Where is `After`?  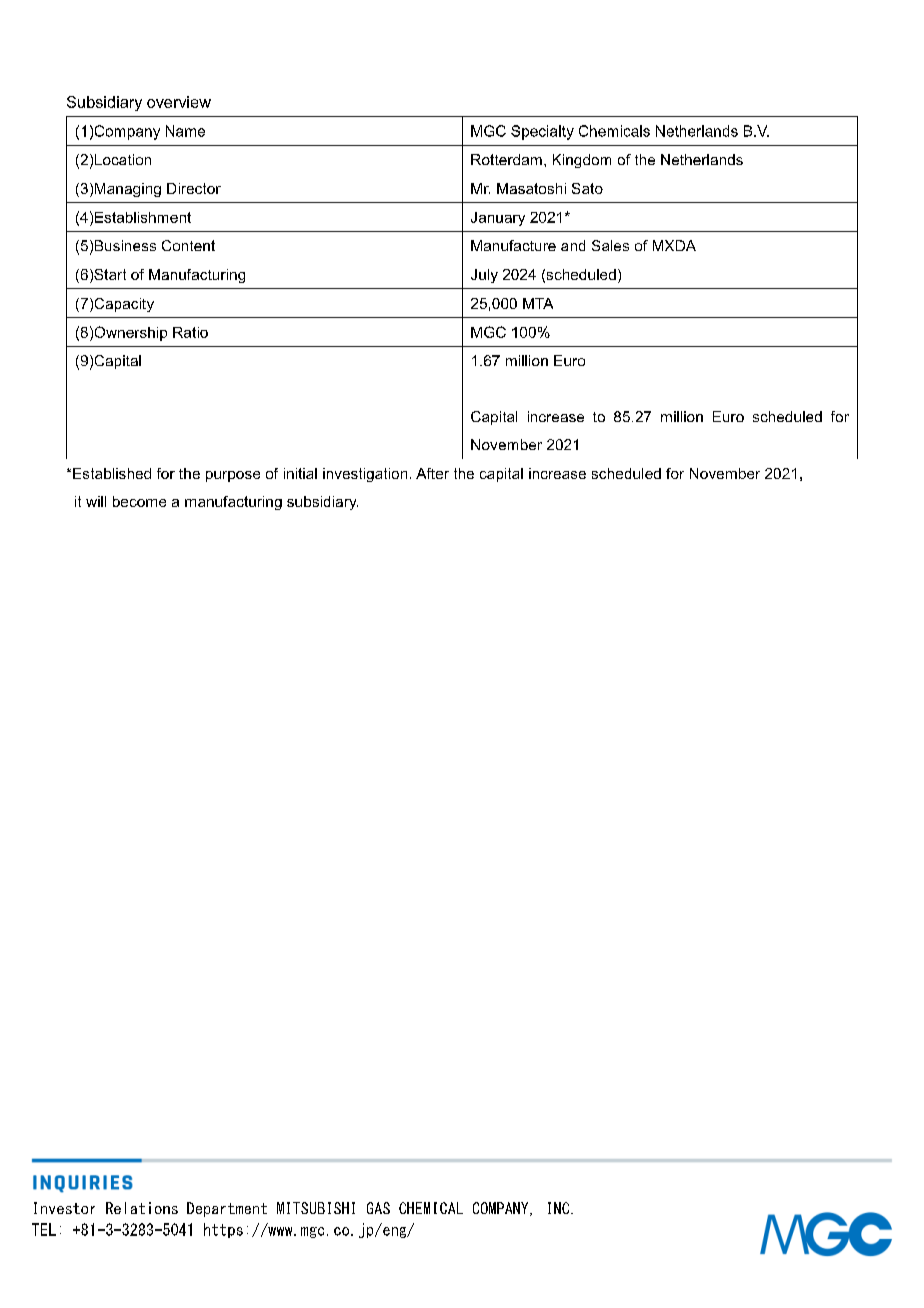 After is located at coordinates (432, 473).
